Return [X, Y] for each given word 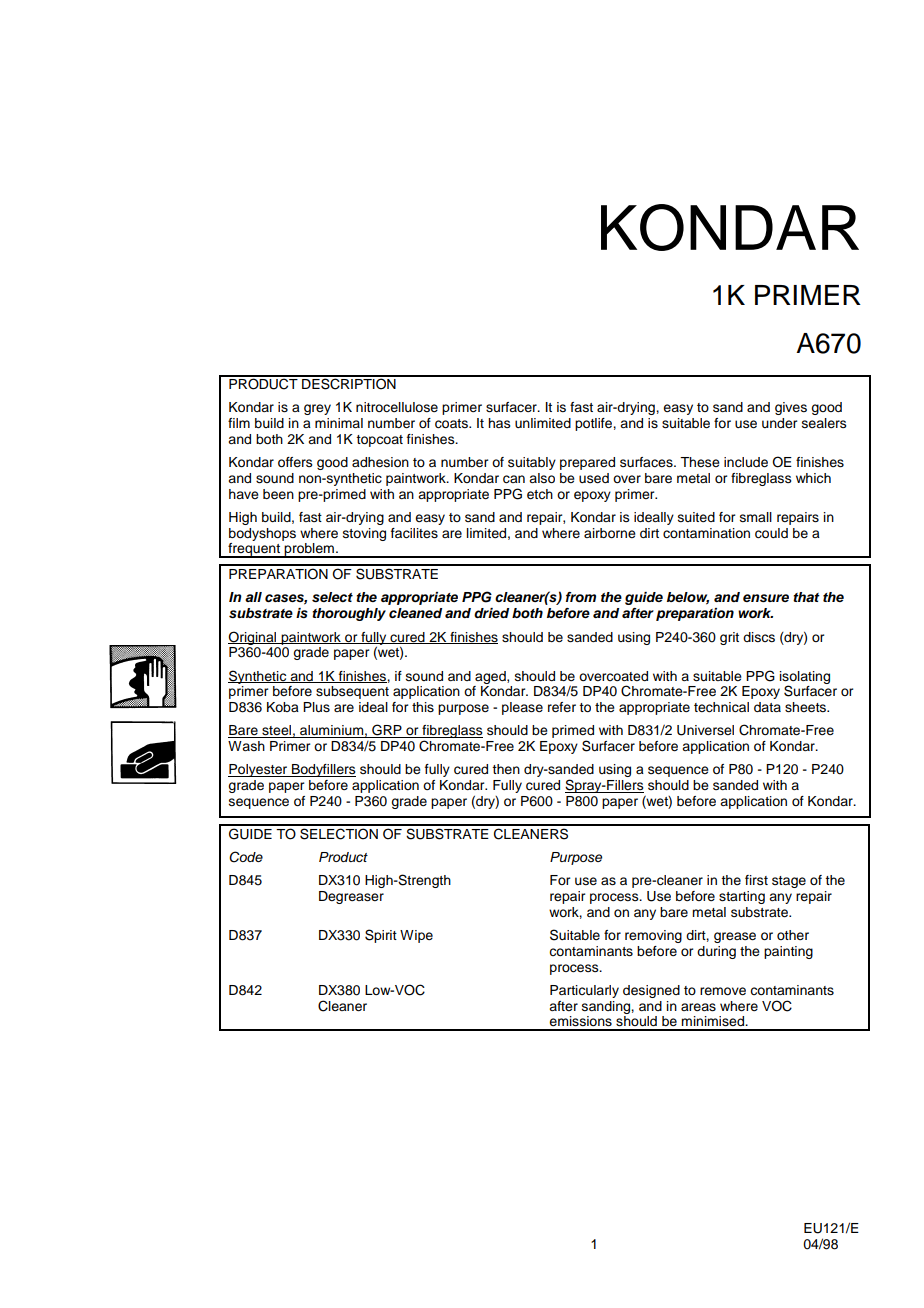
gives [791, 408]
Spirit [381, 936]
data [767, 707]
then [506, 769]
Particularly [584, 991]
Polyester [259, 770]
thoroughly [349, 614]
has [499, 423]
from [581, 597]
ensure [766, 598]
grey [317, 409]
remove [723, 991]
